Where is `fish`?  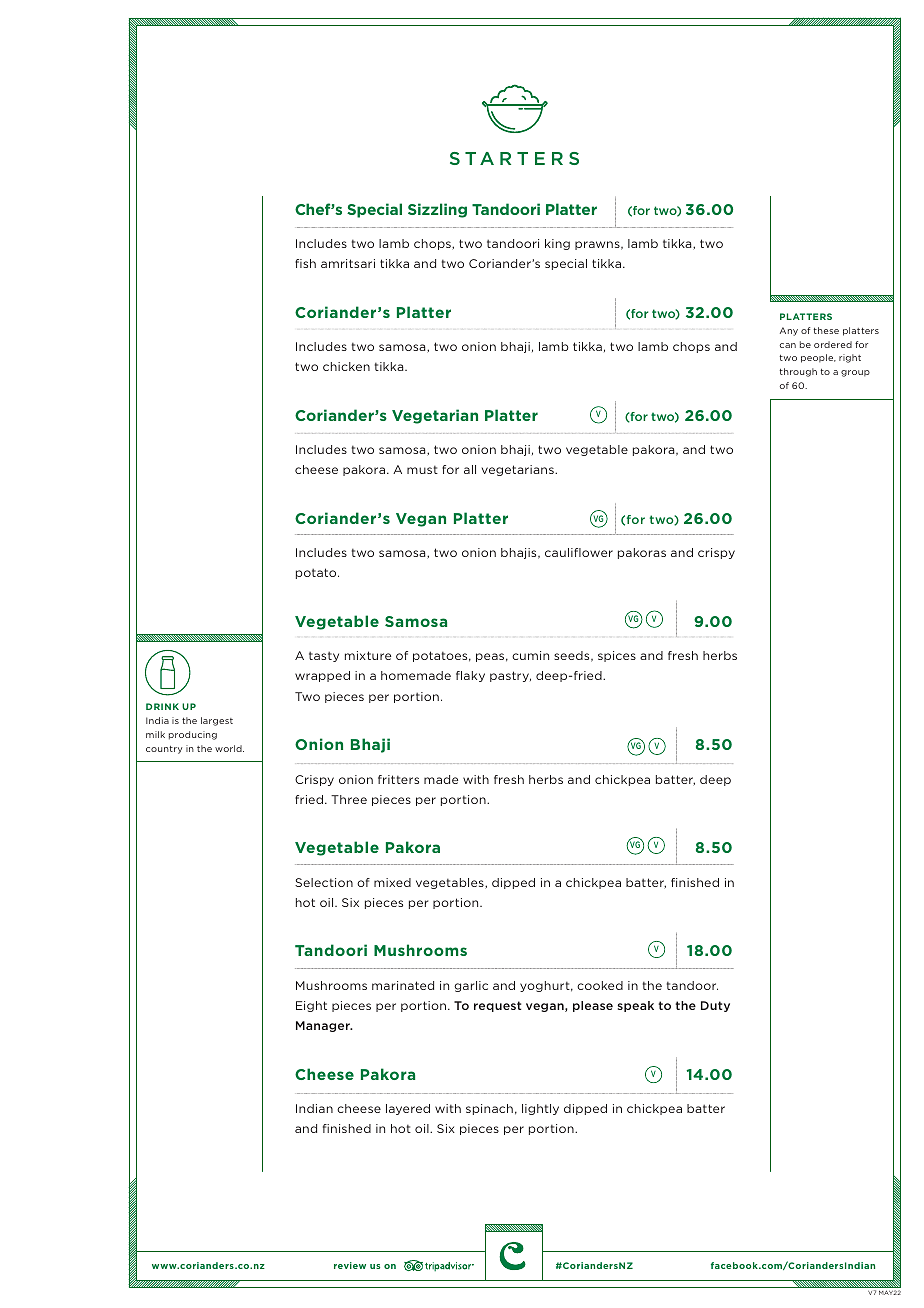 fish is located at coordinates (305, 263).
